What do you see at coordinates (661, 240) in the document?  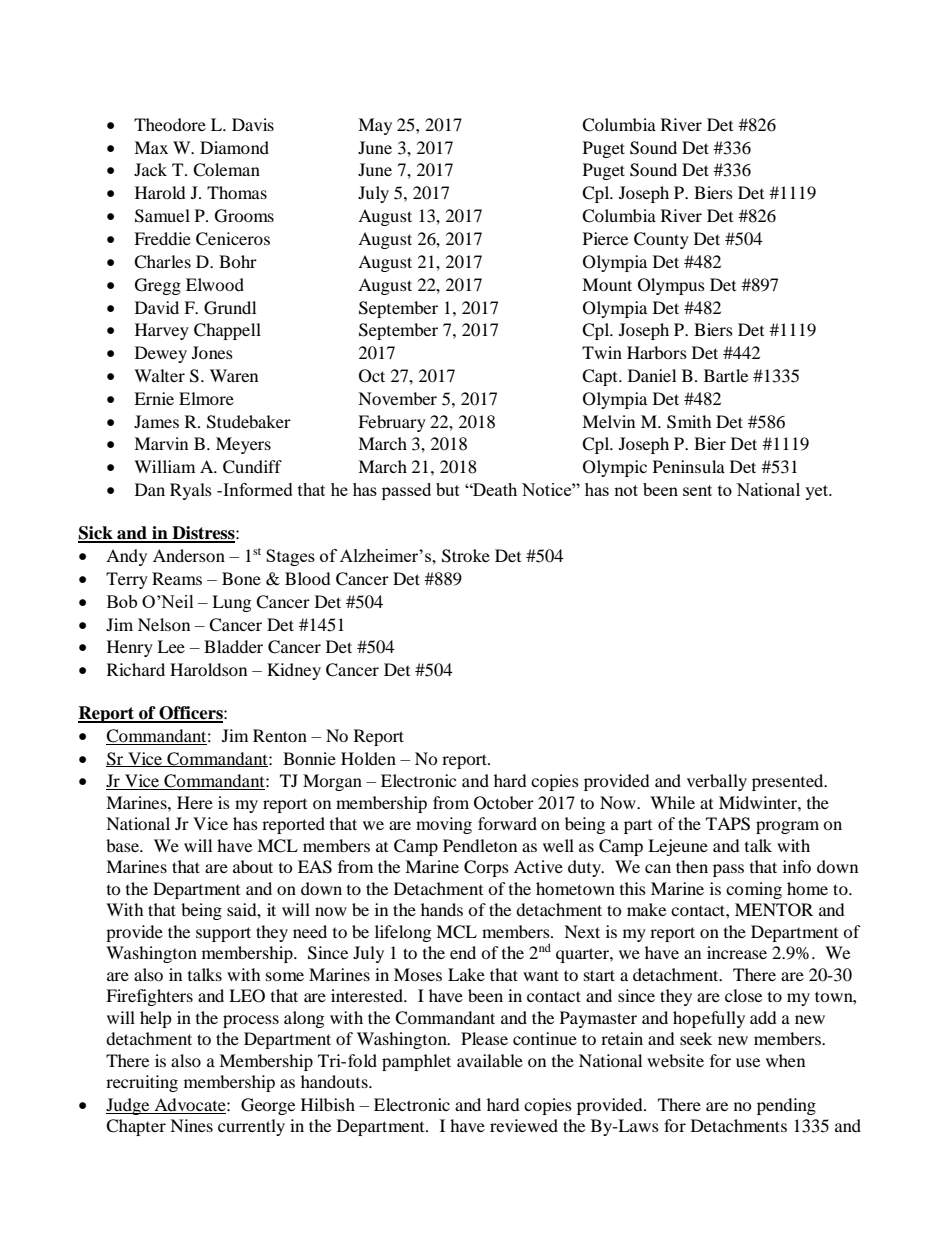 I see `County` at bounding box center [661, 240].
